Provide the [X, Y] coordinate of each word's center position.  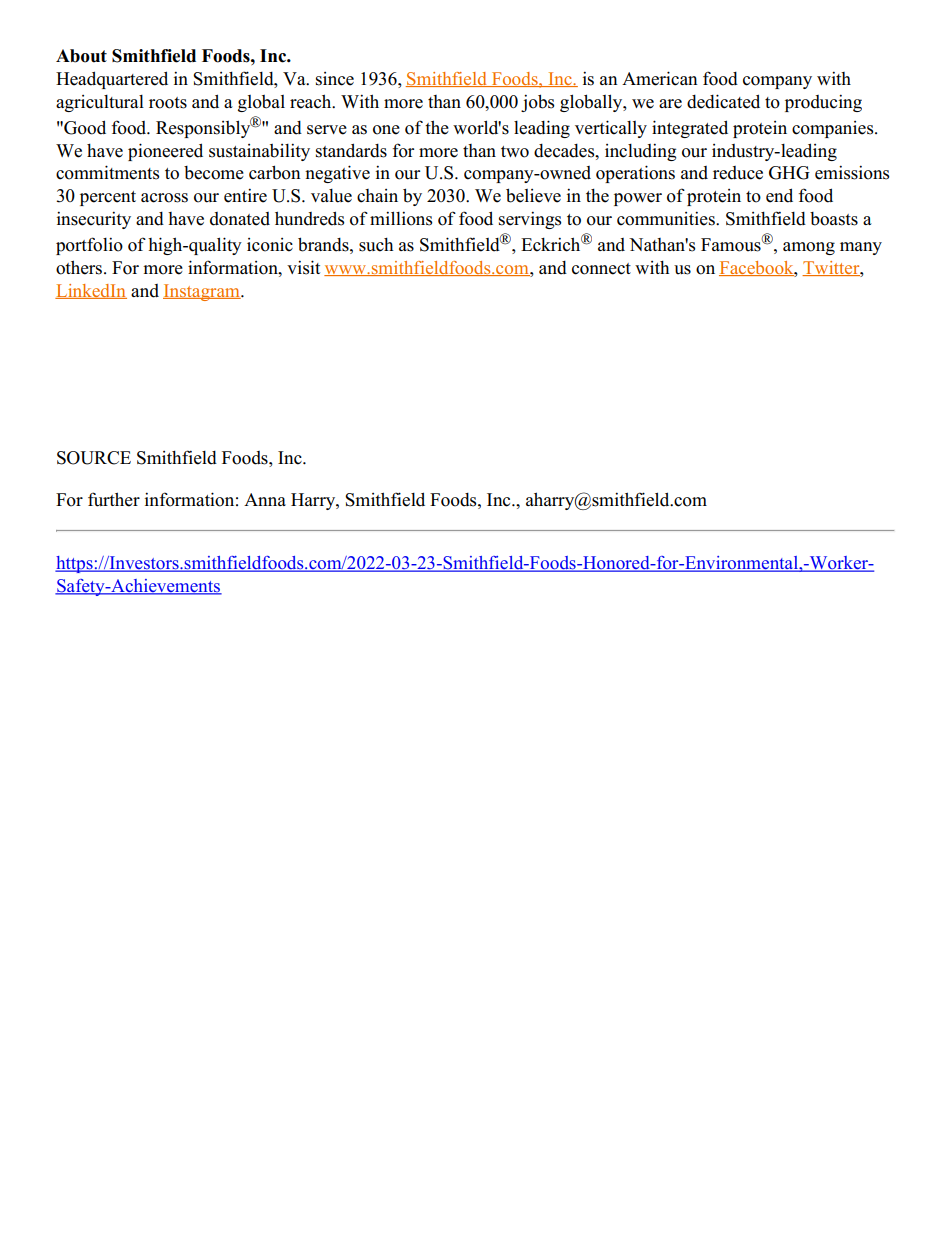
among [809, 248]
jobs [537, 103]
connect [601, 269]
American [660, 78]
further [114, 499]
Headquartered [112, 80]
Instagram [202, 292]
